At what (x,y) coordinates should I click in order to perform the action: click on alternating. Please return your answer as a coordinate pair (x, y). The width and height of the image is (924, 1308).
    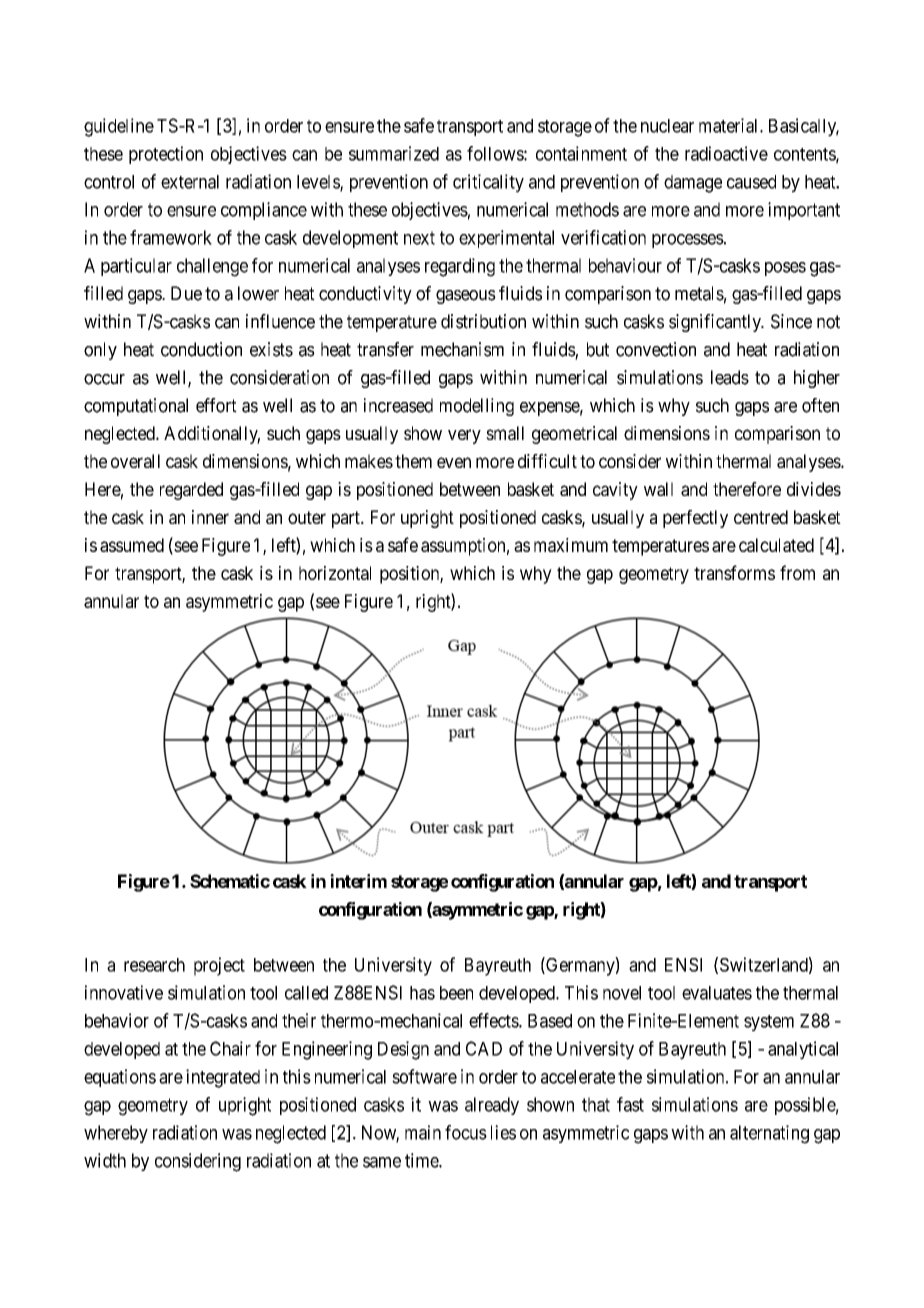
    Looking at the image, I should click on (769, 1134).
